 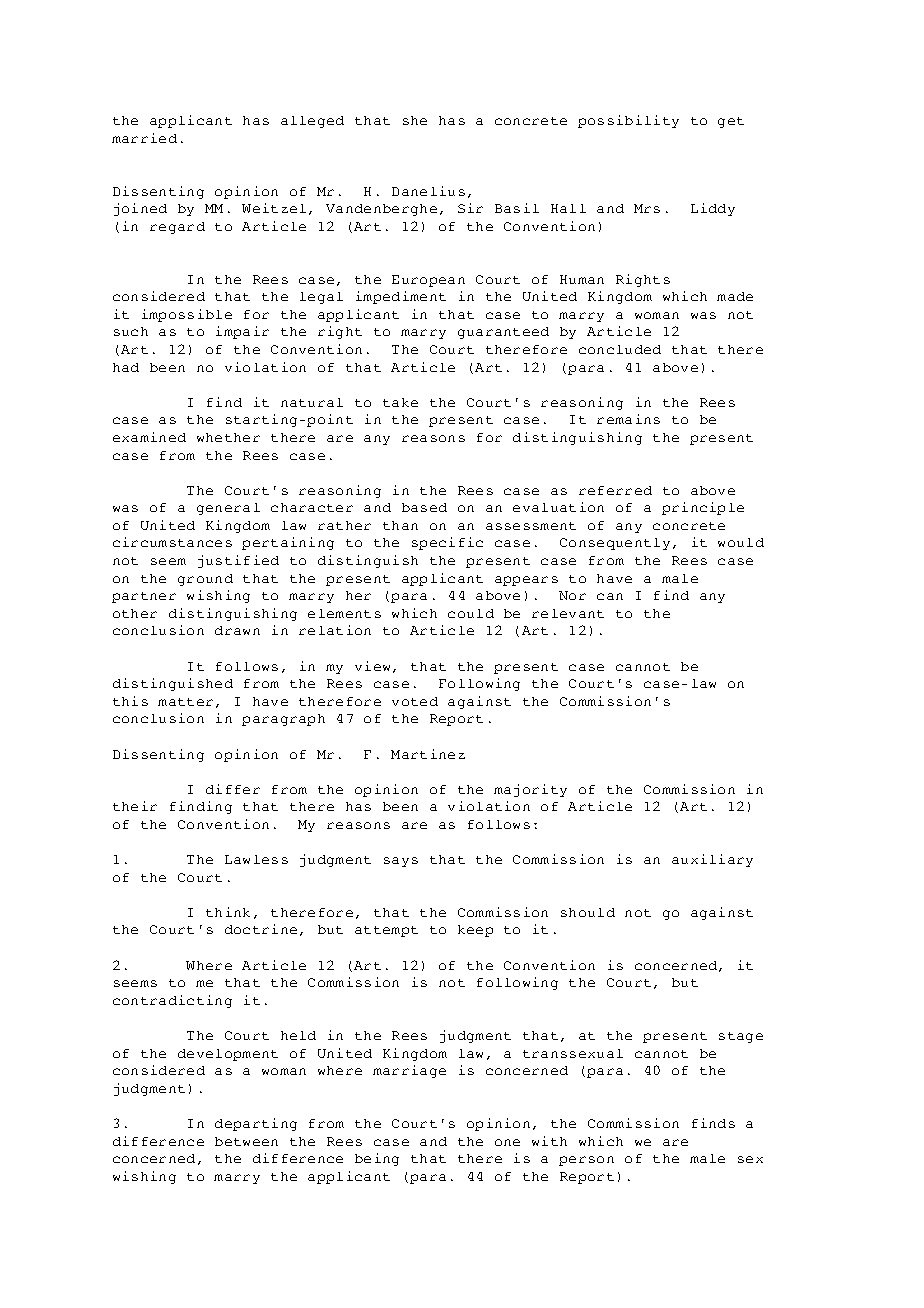 I want to click on being, so click(x=377, y=1159).
